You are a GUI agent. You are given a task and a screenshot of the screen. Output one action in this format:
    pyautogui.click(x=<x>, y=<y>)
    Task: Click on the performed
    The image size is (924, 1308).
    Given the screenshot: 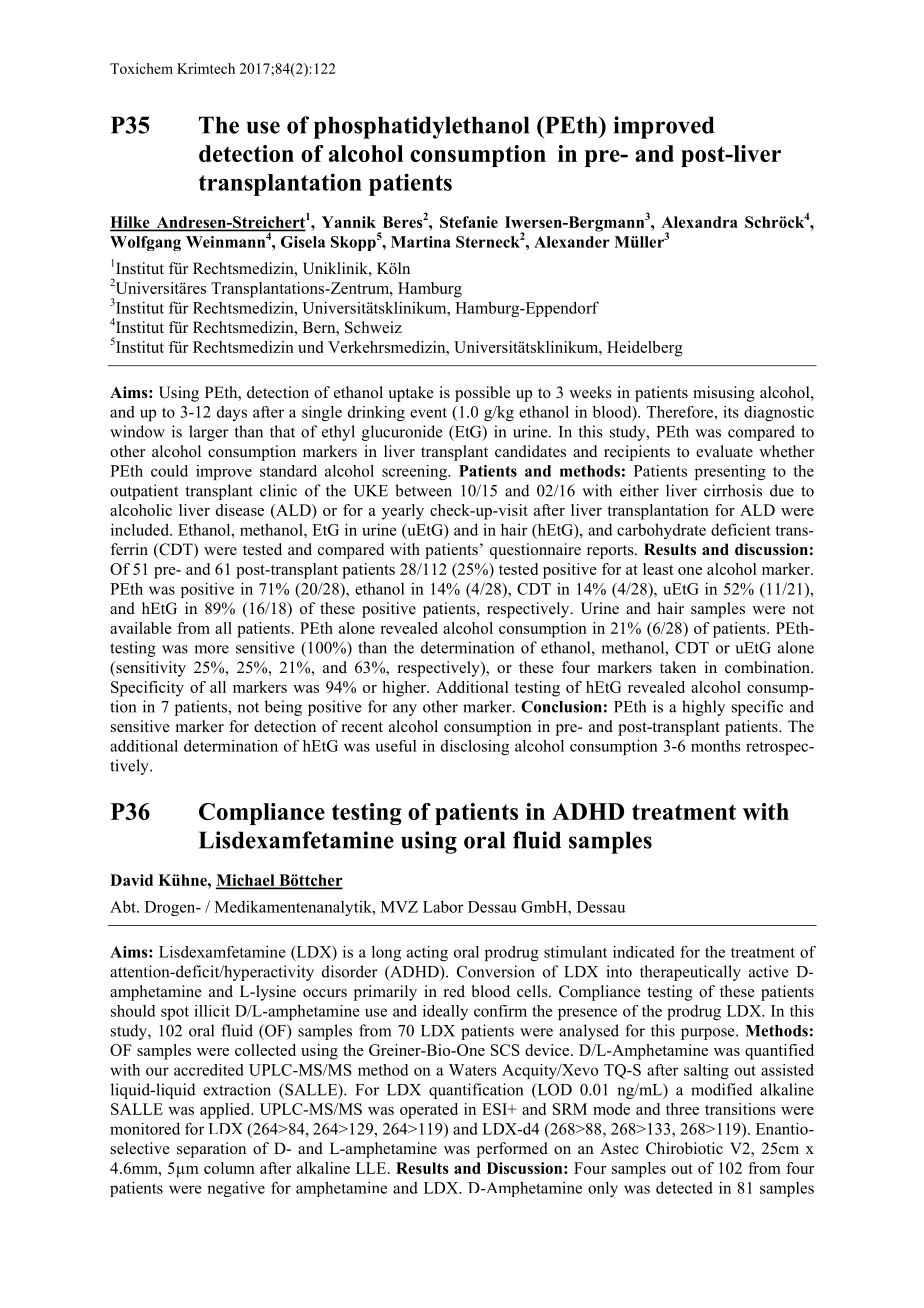 What is the action you would take?
    pyautogui.click(x=512, y=1150)
